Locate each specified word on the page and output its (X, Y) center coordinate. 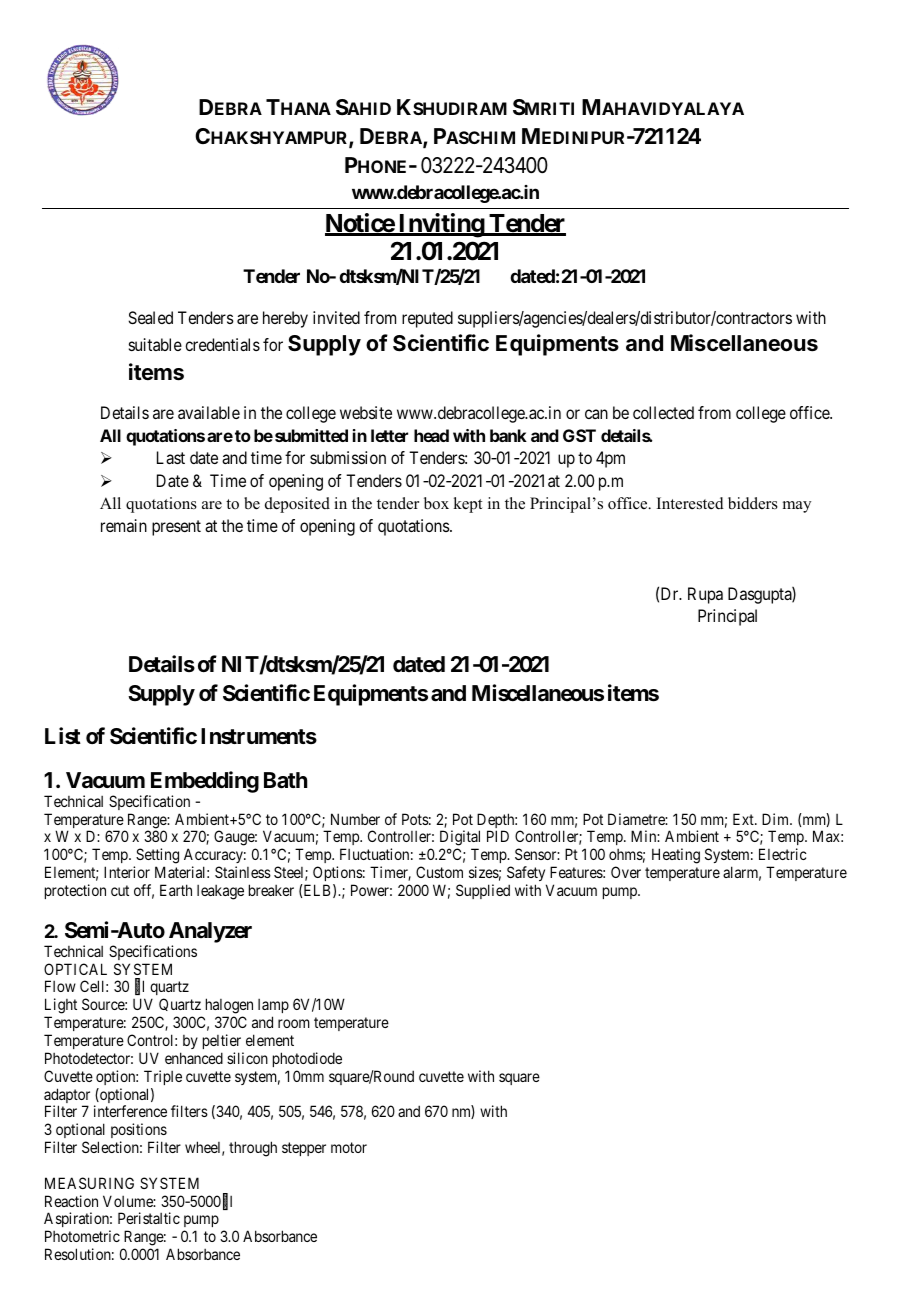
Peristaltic (149, 1218)
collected (663, 412)
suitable (155, 344)
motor (349, 1147)
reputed (427, 319)
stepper (304, 1149)
